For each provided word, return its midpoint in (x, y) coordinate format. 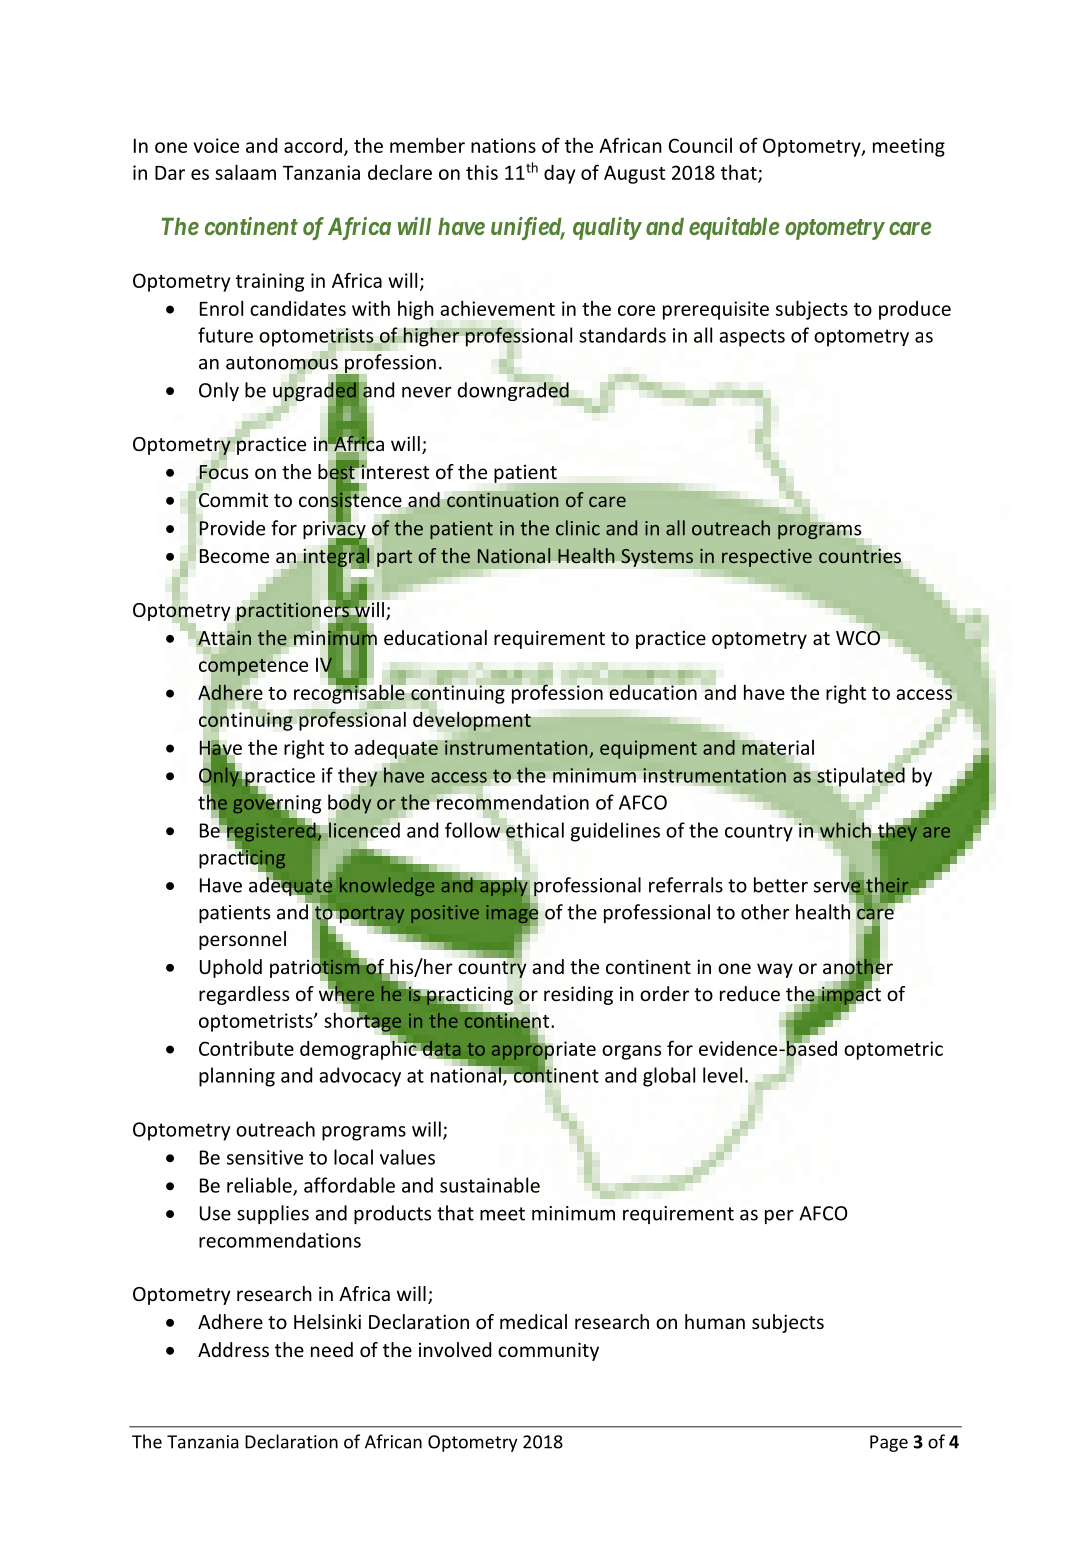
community (548, 1351)
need (332, 1349)
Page (889, 1443)
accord (313, 145)
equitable (734, 228)
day (559, 174)
